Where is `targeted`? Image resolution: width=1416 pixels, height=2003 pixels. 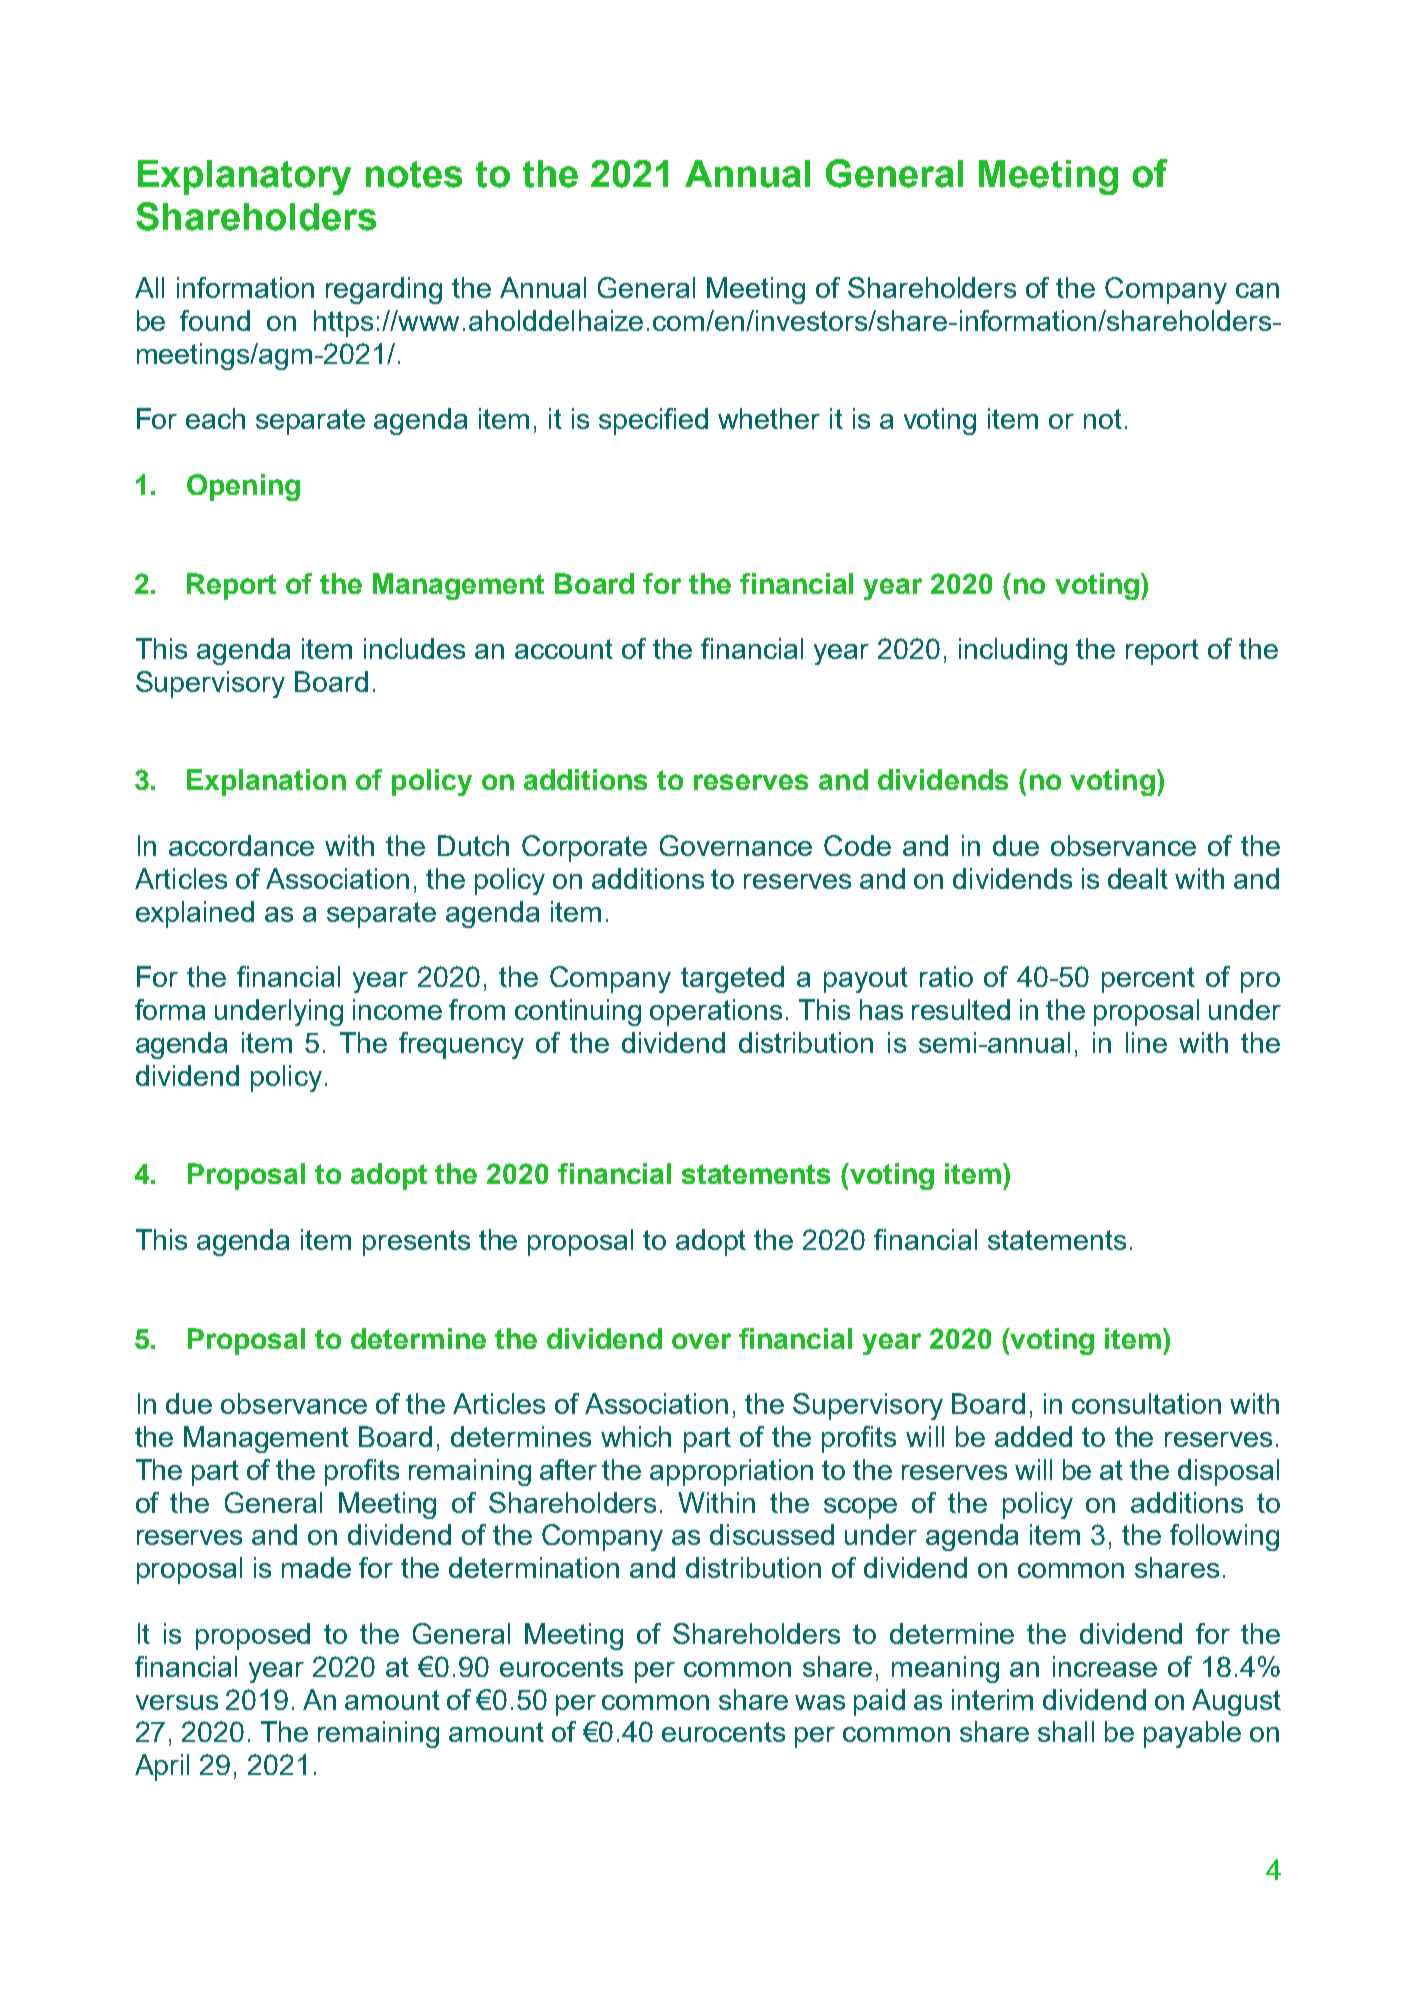
targeted is located at coordinates (732, 979).
